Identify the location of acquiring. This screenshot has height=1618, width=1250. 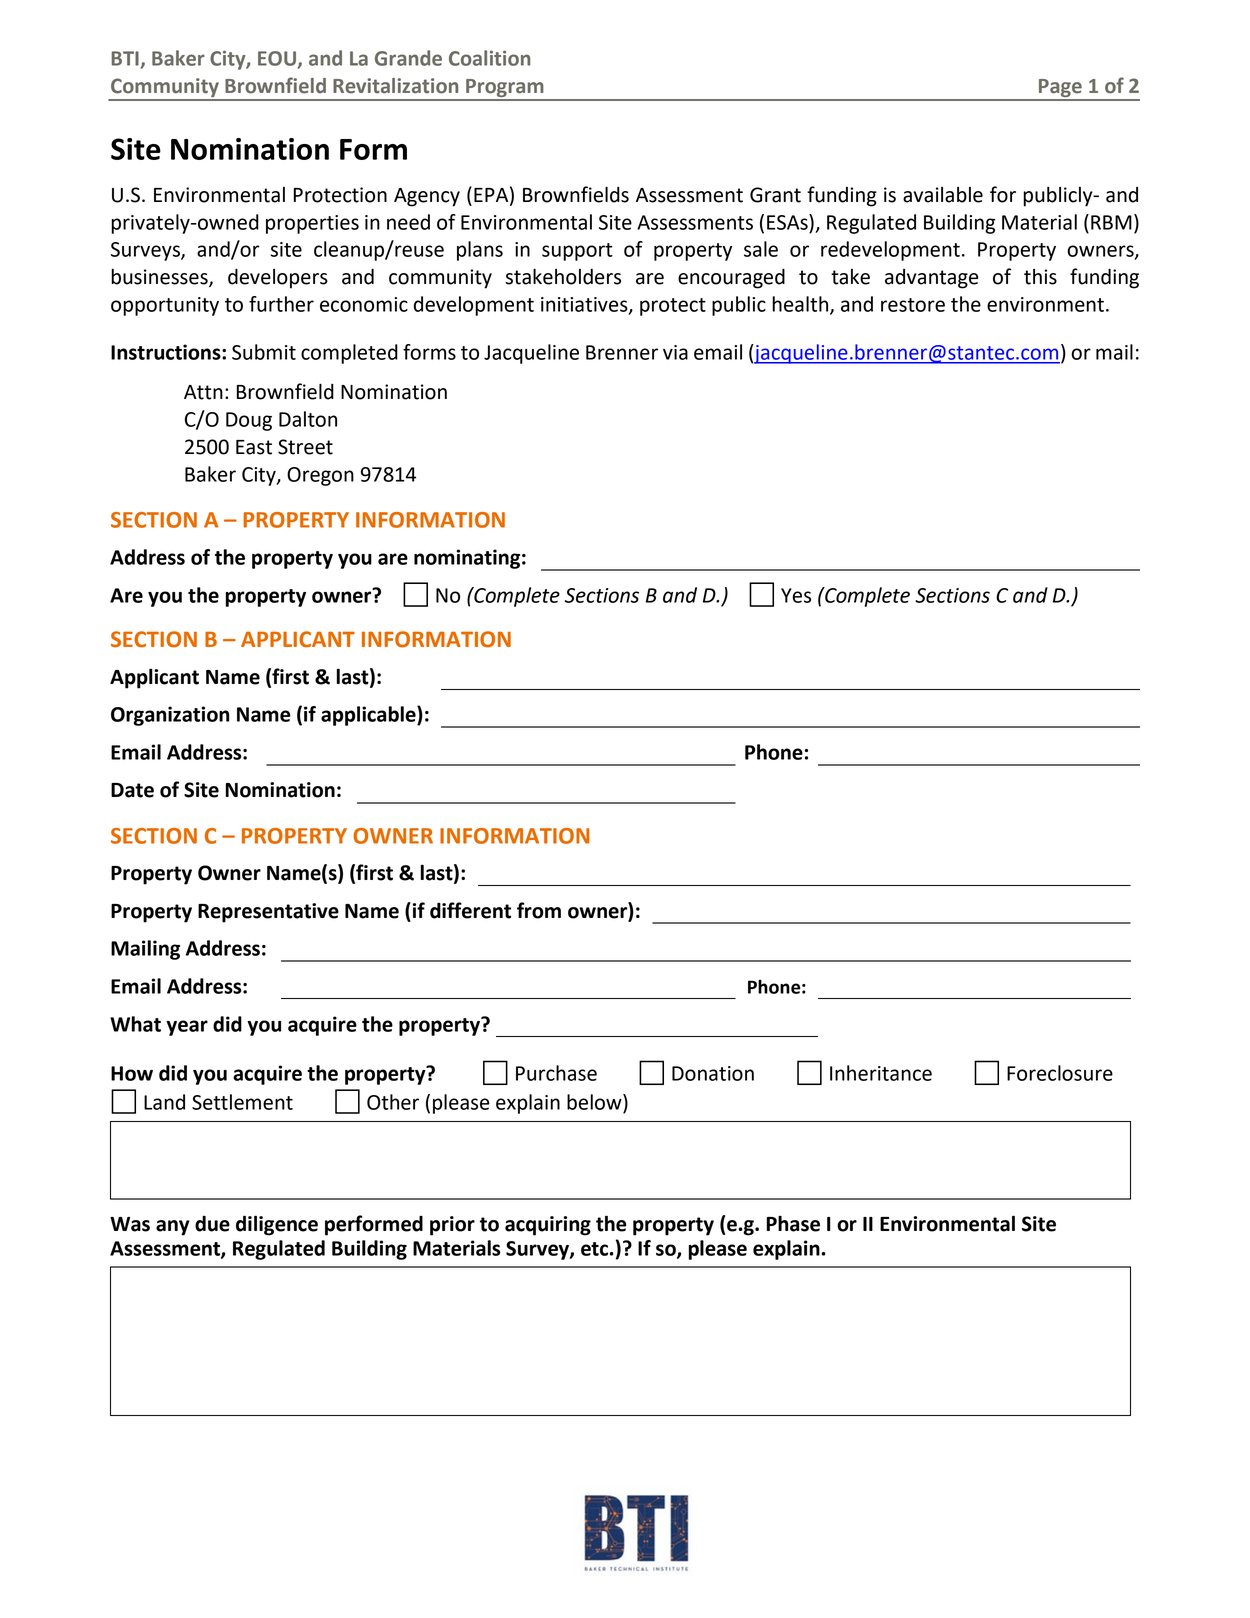
(548, 1226).
